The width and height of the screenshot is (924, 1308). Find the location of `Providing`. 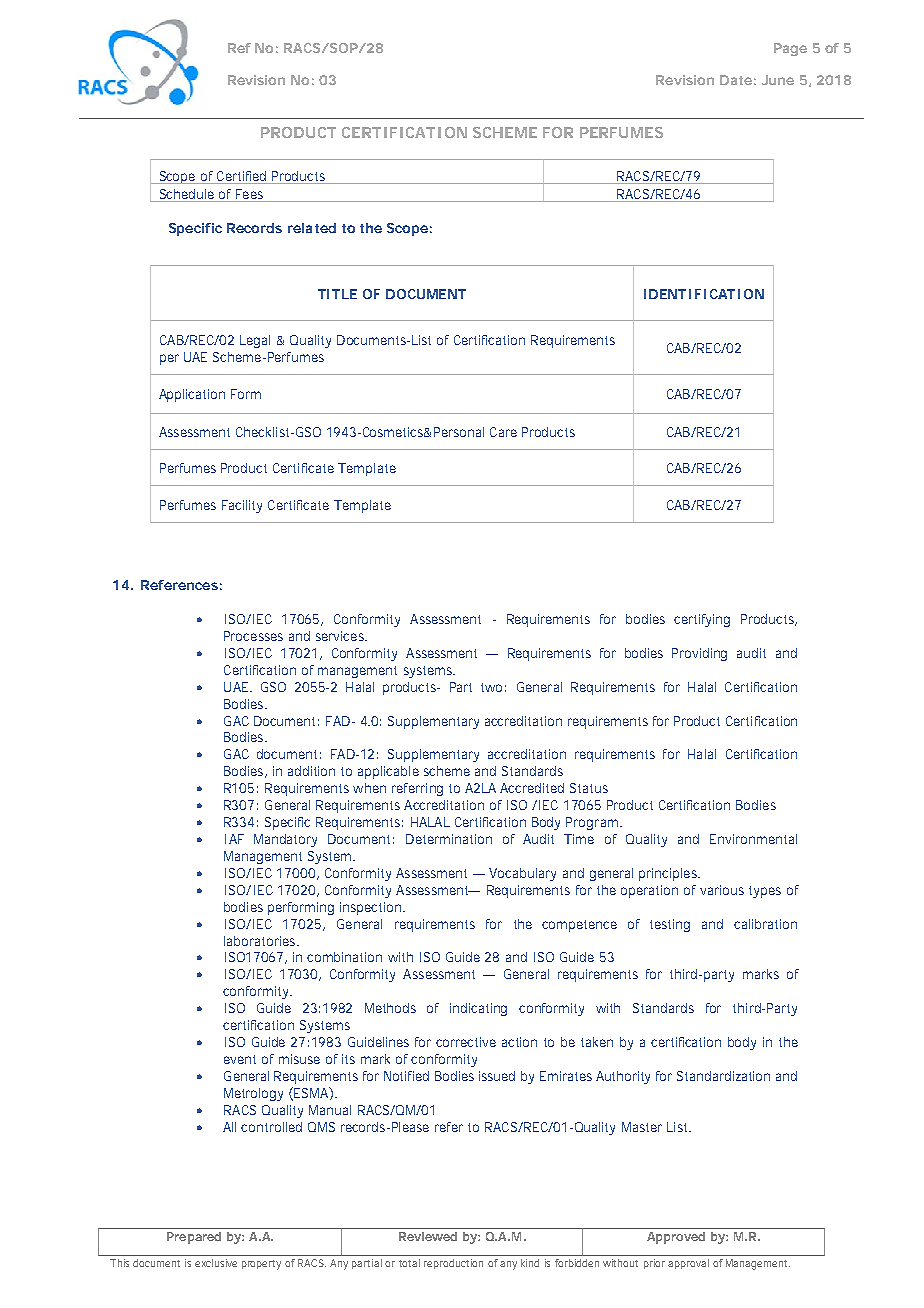

Providing is located at coordinates (699, 654).
